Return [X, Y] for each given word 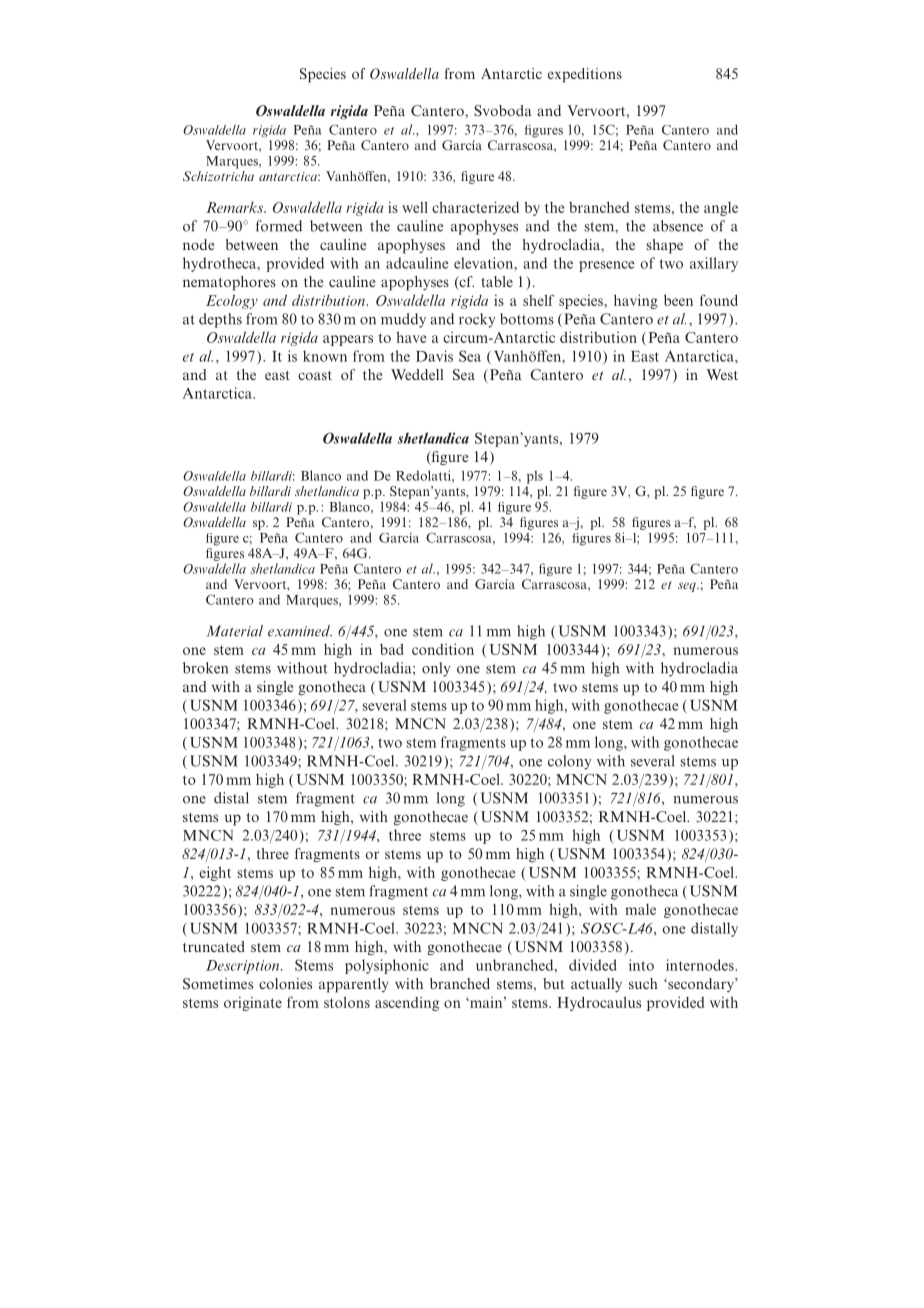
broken [205, 668]
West [722, 374]
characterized [475, 207]
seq [688, 587]
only [436, 669]
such [643, 983]
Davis [434, 356]
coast [315, 375]
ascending [407, 1004]
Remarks [235, 207]
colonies [285, 983]
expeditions [585, 75]
